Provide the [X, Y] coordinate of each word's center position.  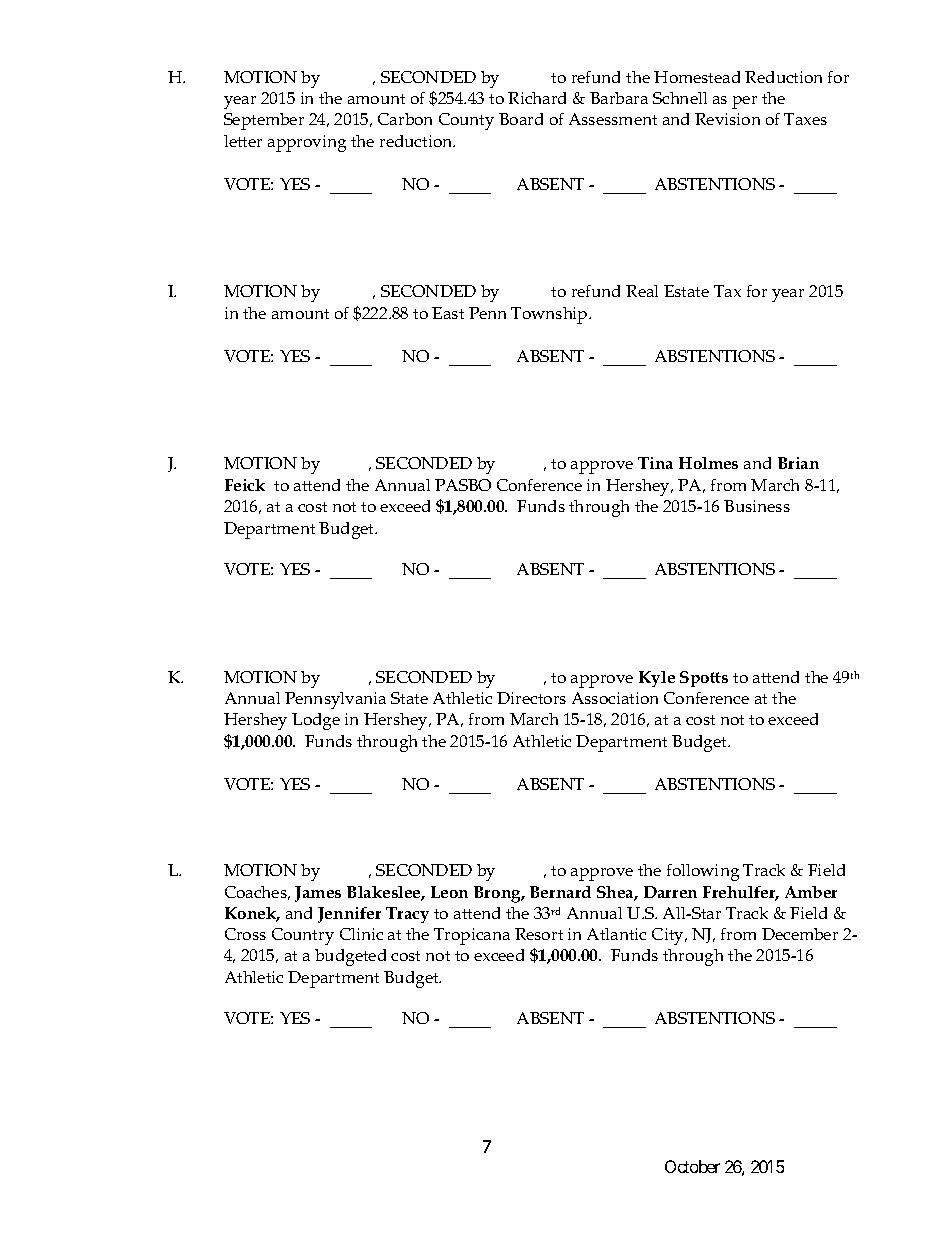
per [744, 102]
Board [521, 119]
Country [303, 936]
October [692, 1166]
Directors [531, 698]
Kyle [657, 679]
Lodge [316, 721]
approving [307, 143]
